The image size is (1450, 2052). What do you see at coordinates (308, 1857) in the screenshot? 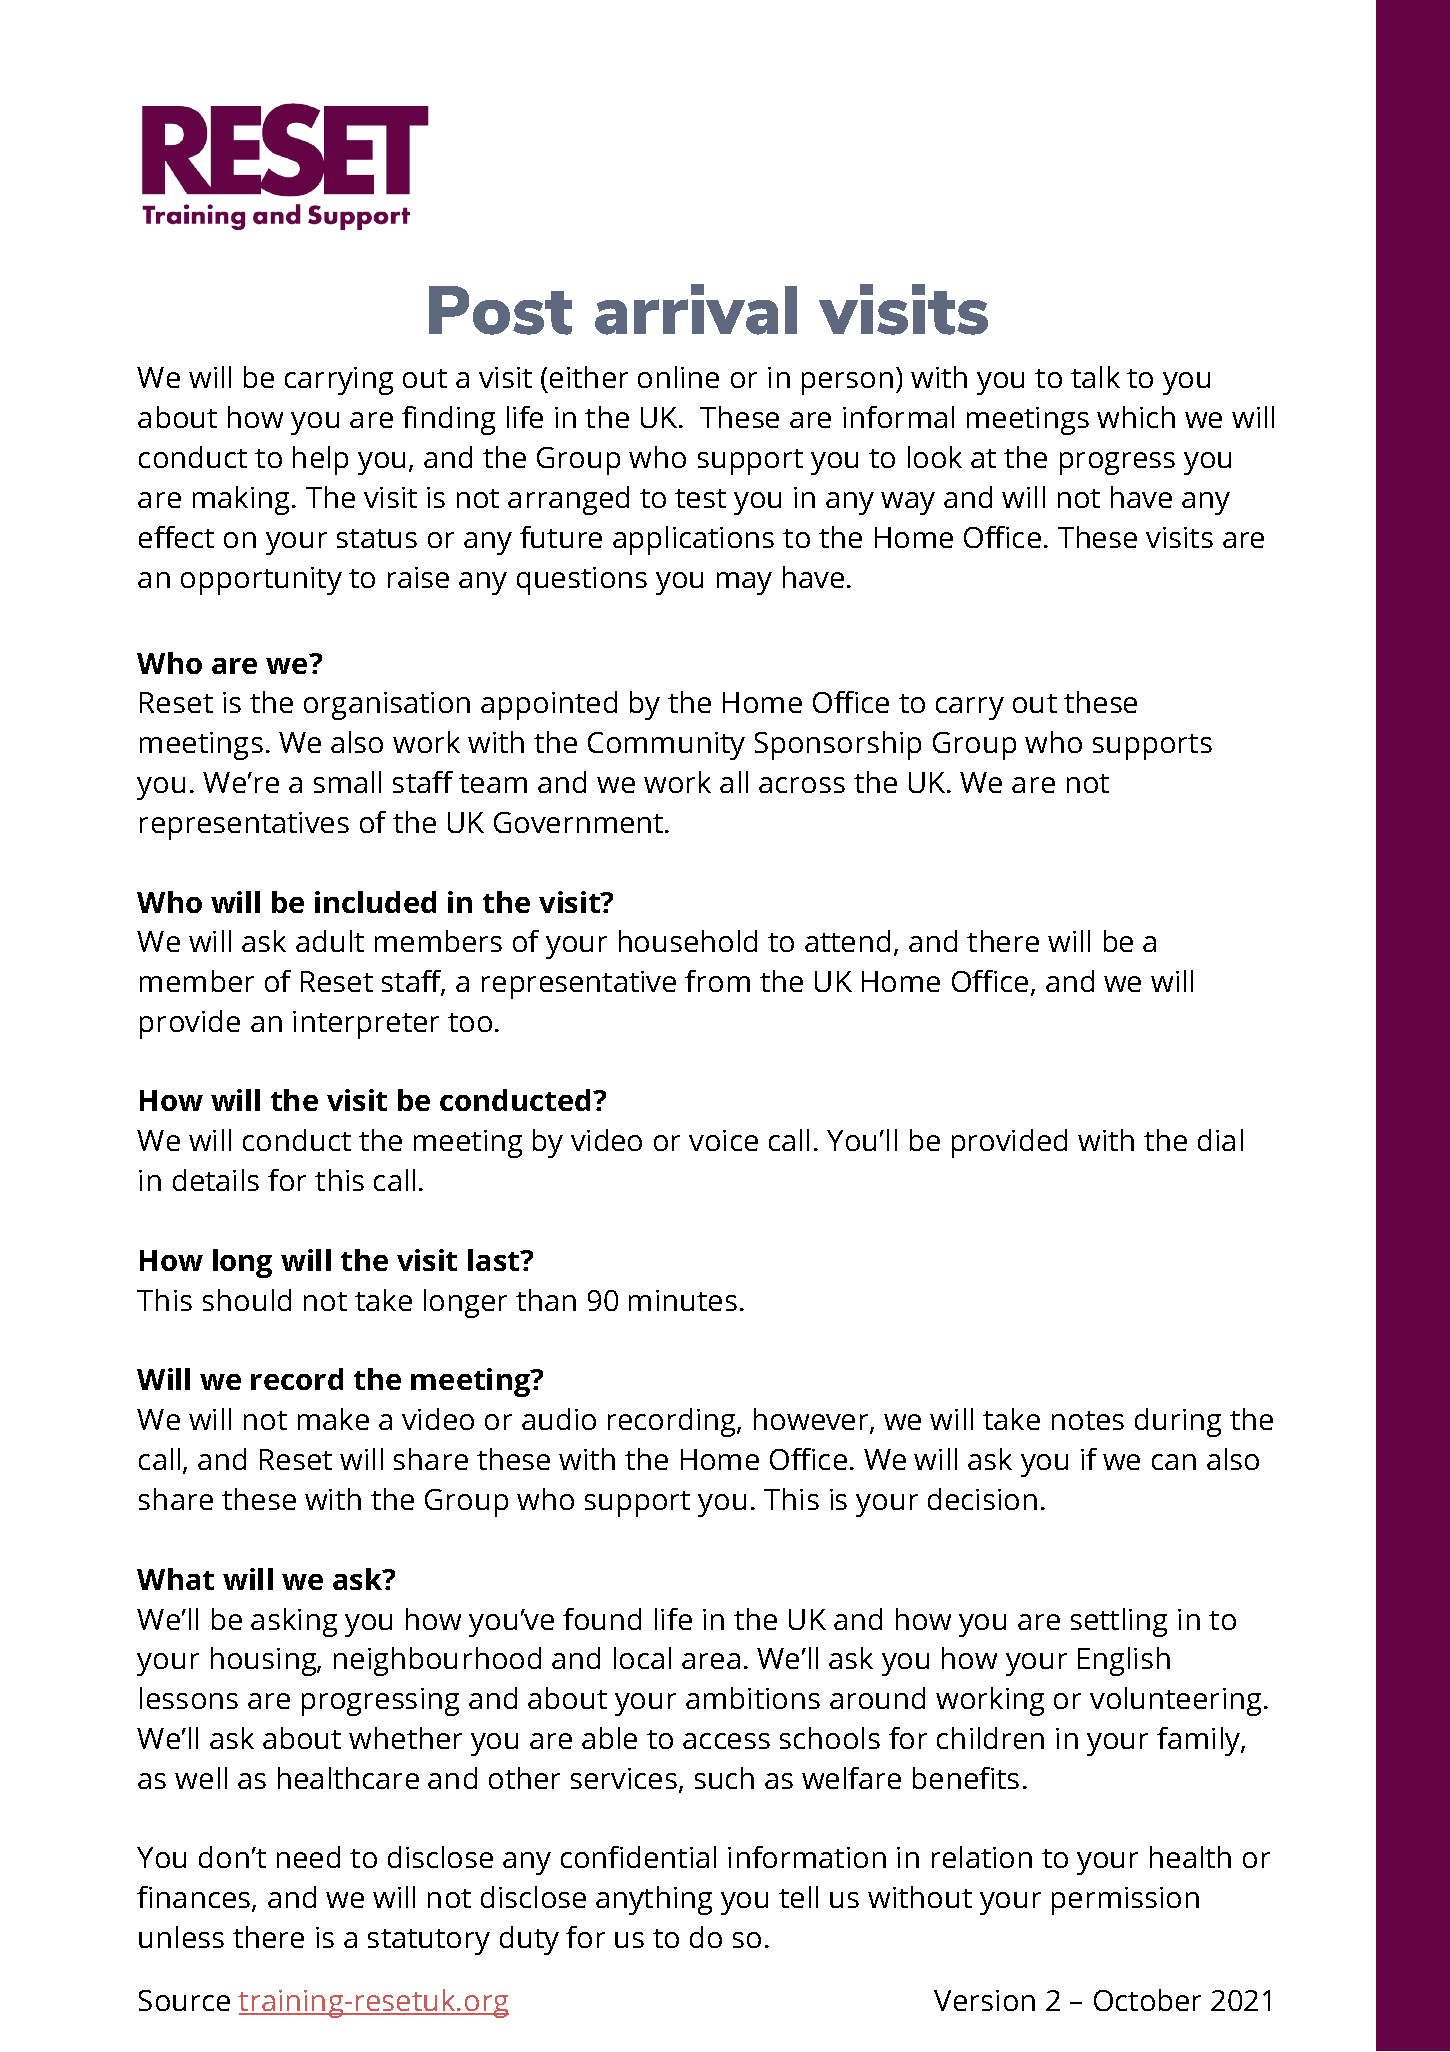
I see `need` at bounding box center [308, 1857].
